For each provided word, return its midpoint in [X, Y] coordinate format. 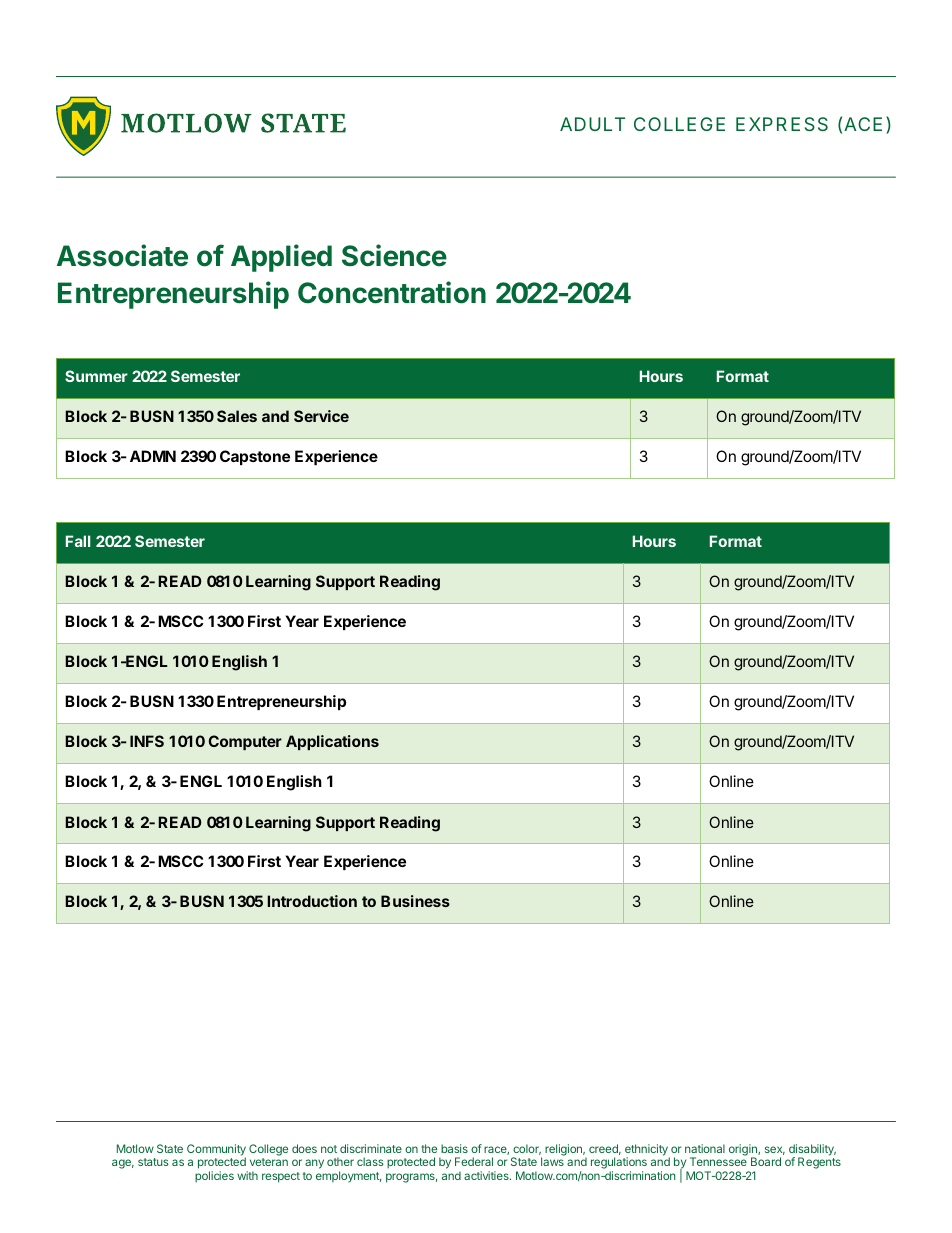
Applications [332, 742]
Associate [122, 255]
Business [415, 901]
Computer [245, 742]
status [153, 1162]
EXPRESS [782, 124]
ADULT [592, 124]
